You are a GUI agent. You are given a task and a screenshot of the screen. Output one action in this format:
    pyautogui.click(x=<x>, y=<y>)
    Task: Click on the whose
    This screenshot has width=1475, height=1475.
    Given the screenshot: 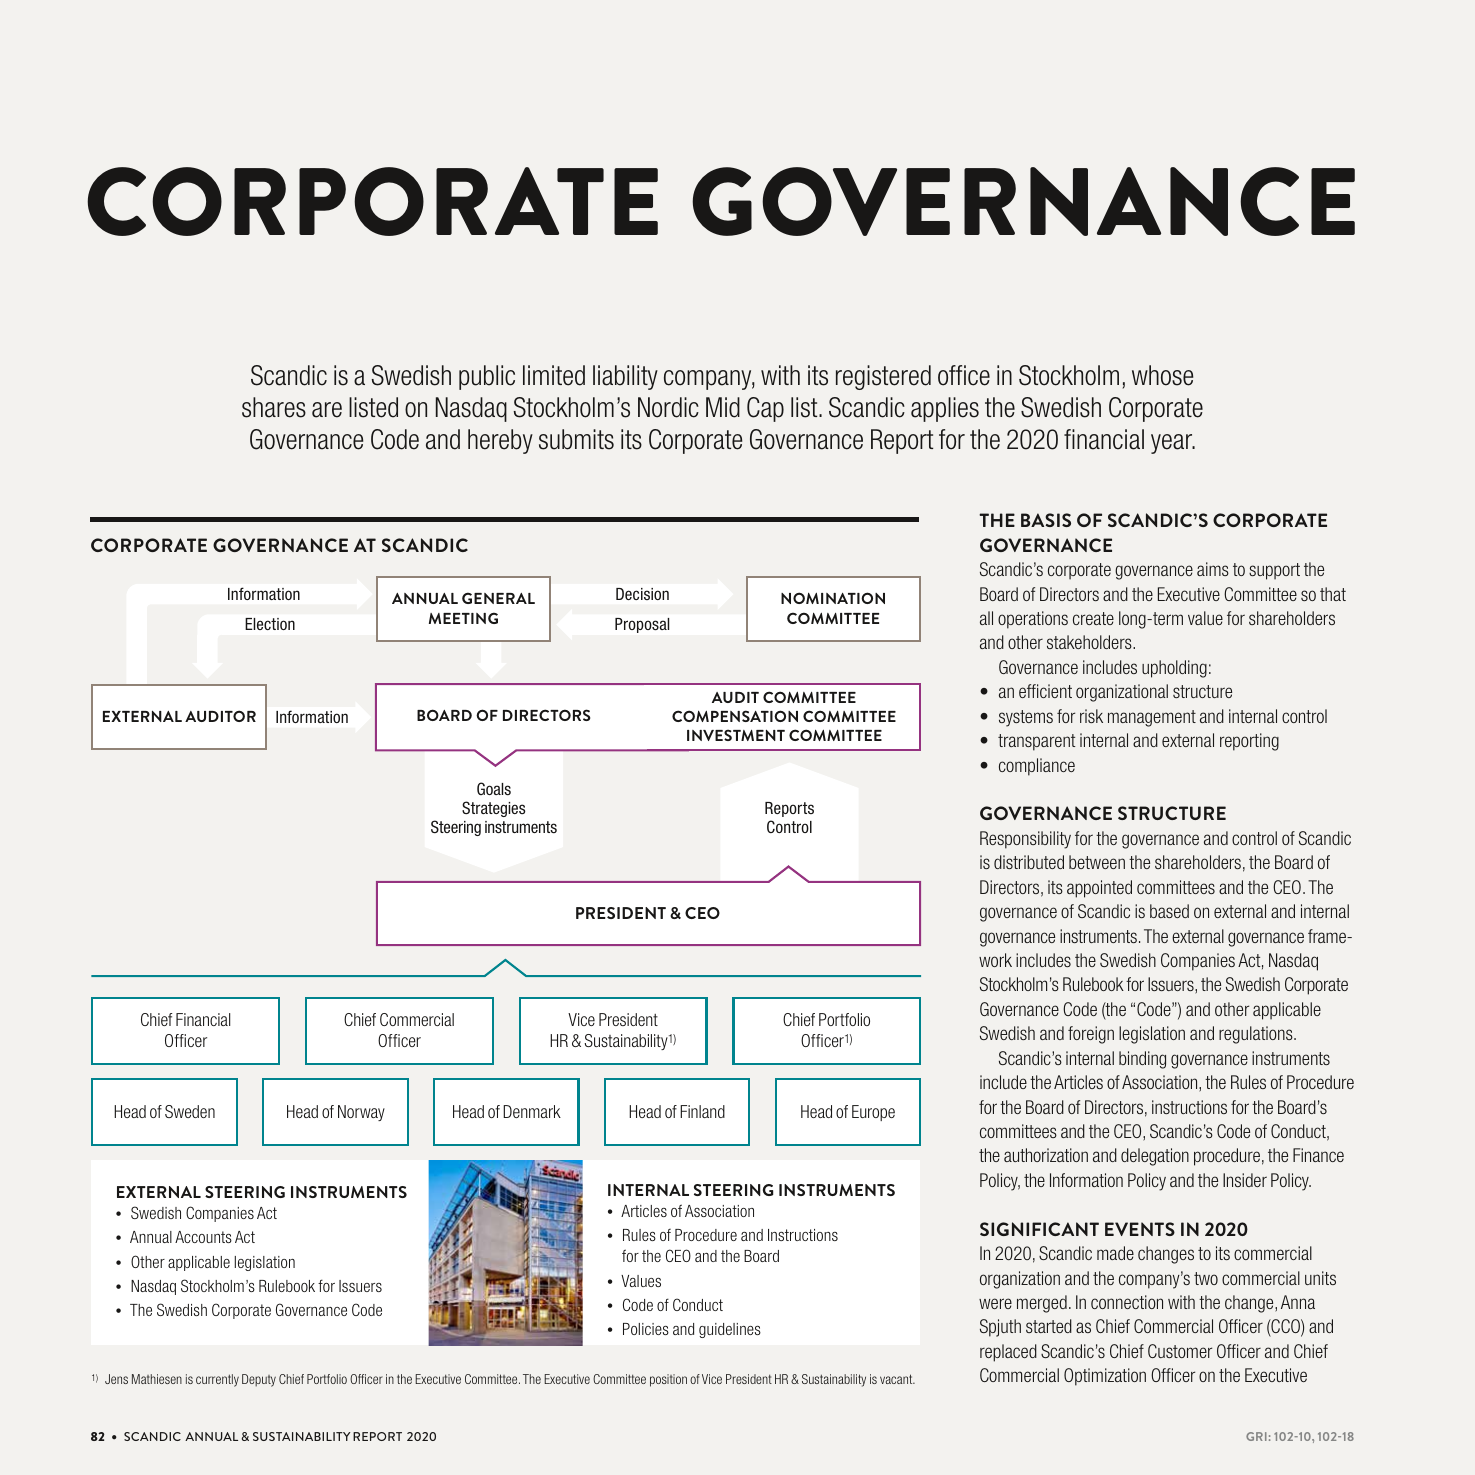 What is the action you would take?
    pyautogui.click(x=1162, y=375)
